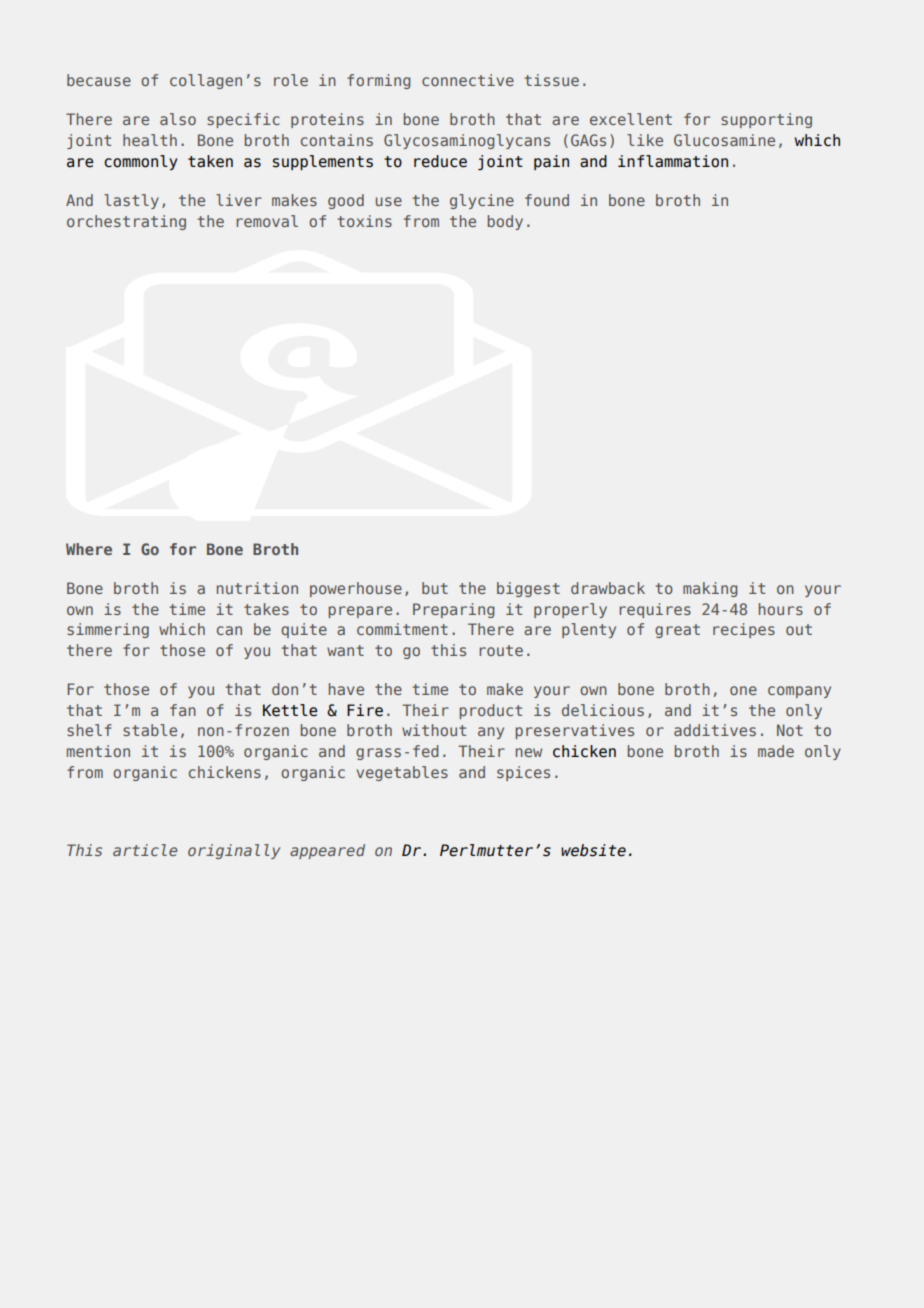  I want to click on vegetables, so click(402, 773).
